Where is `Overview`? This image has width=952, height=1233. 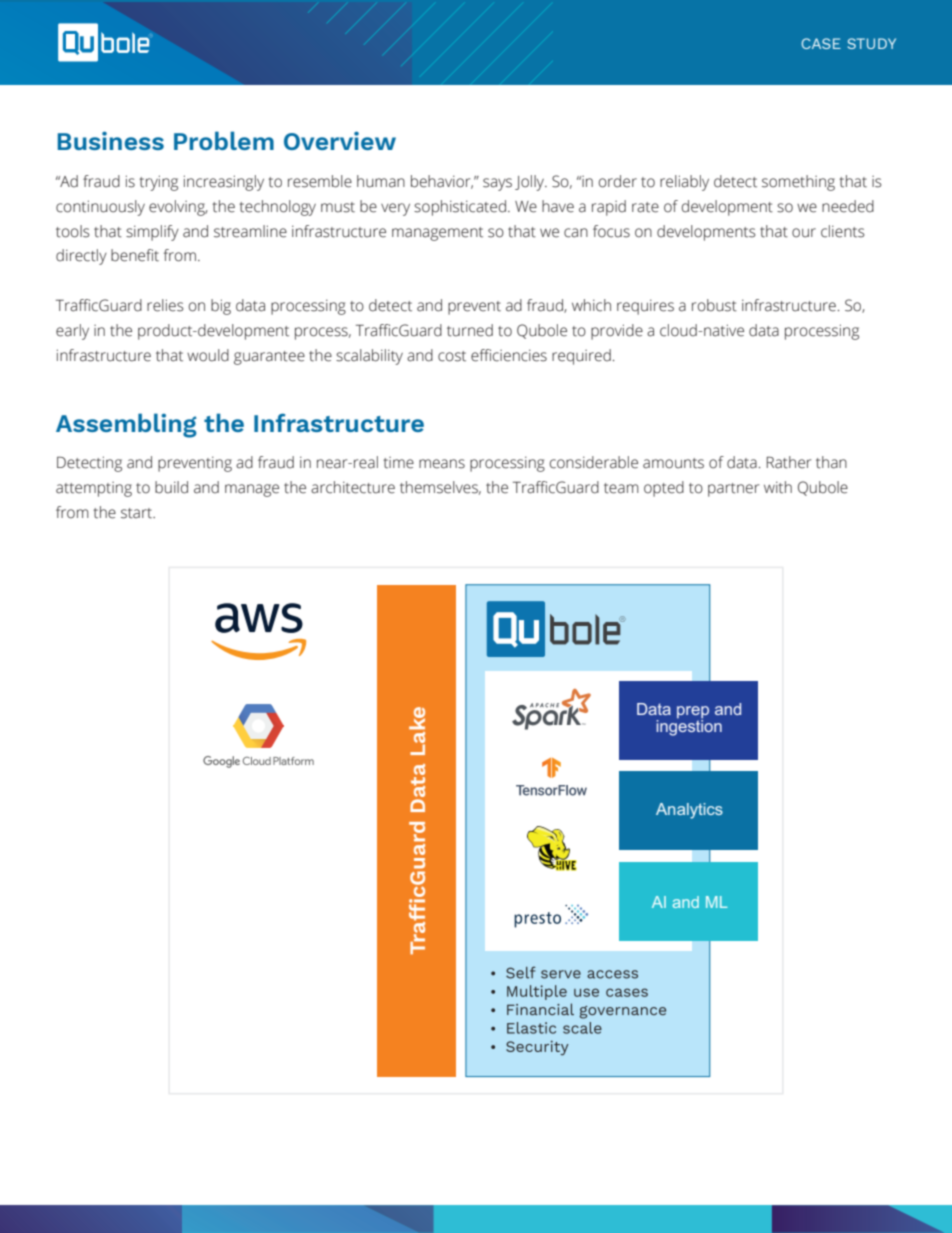
Overview is located at coordinates (340, 140).
